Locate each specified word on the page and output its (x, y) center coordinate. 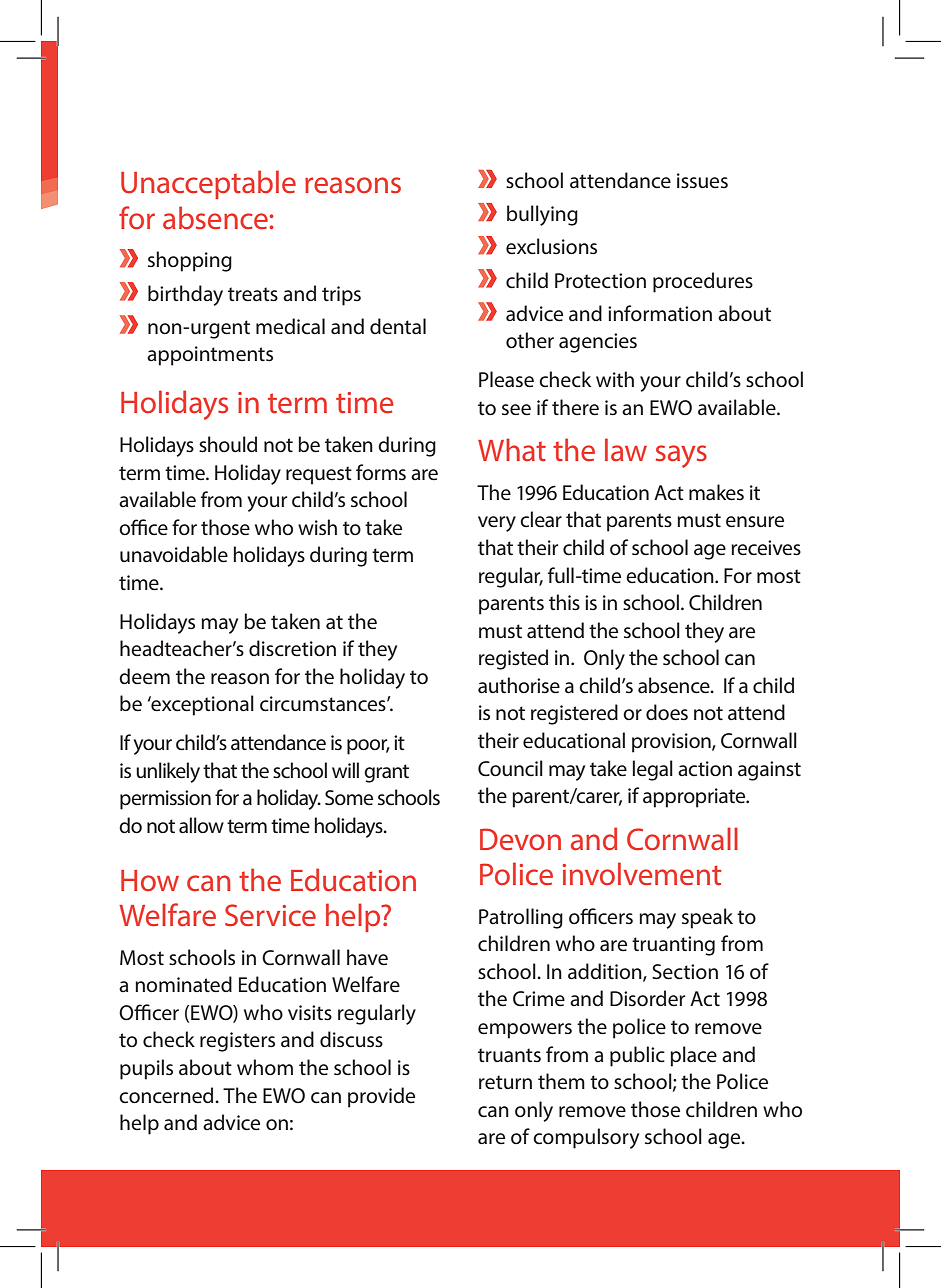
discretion (292, 648)
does (667, 712)
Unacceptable (208, 184)
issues (702, 181)
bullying (542, 215)
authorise (519, 685)
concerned (167, 1095)
